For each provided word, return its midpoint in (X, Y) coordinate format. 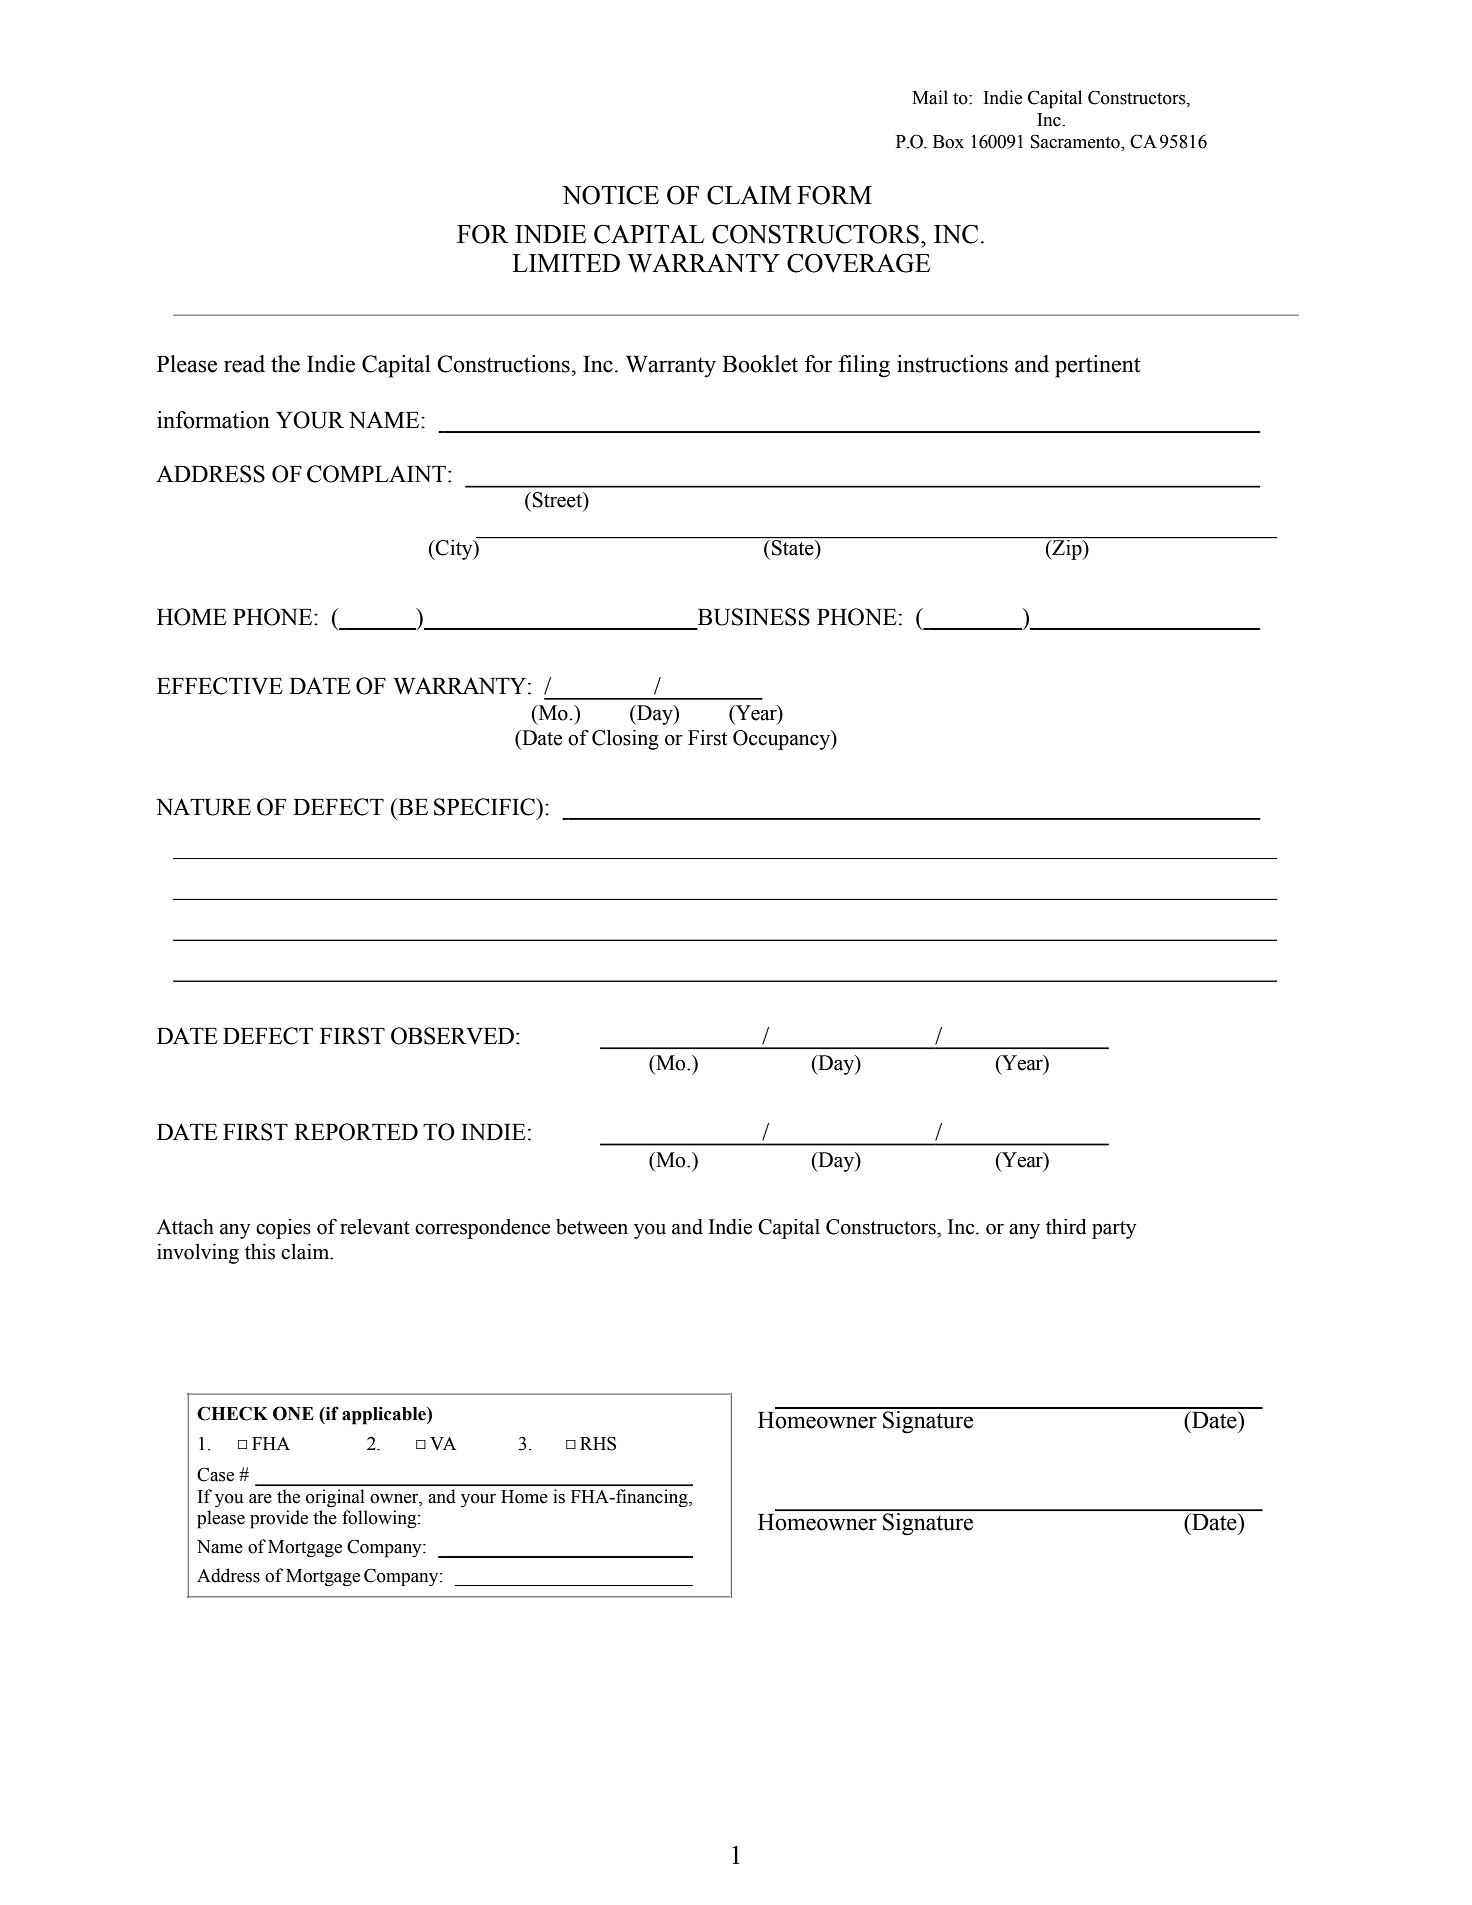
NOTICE (610, 195)
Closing (625, 740)
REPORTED (356, 1132)
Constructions (503, 364)
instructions (952, 364)
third (1066, 1227)
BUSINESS (754, 617)
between (592, 1227)
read (244, 364)
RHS (598, 1443)
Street (559, 501)
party (1114, 1230)
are (260, 1499)
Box (948, 142)
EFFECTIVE (220, 686)
